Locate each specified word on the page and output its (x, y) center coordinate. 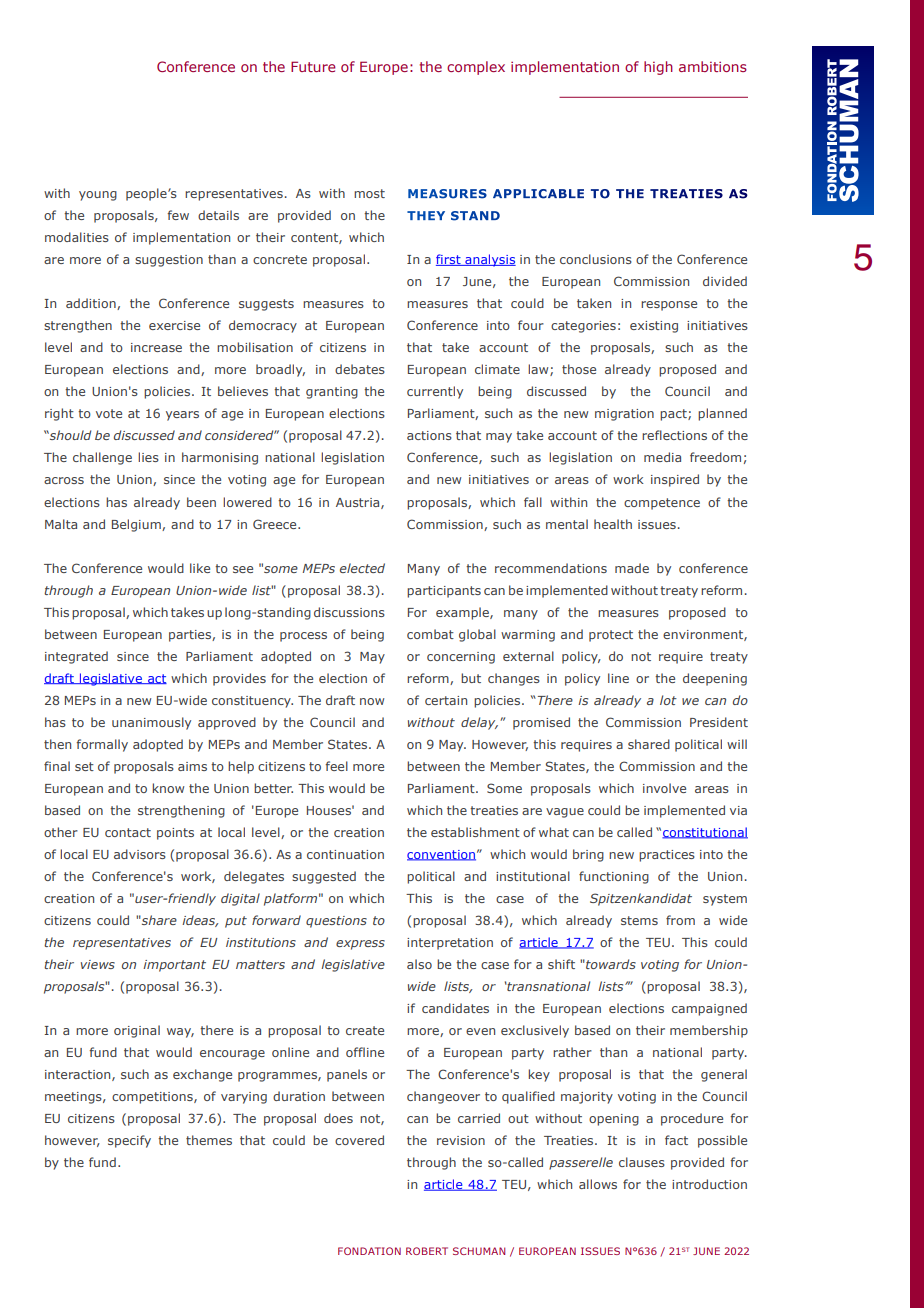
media (662, 457)
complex (476, 68)
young (98, 196)
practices (667, 856)
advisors (140, 854)
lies (148, 457)
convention (441, 855)
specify (129, 1141)
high (658, 68)
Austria (359, 503)
